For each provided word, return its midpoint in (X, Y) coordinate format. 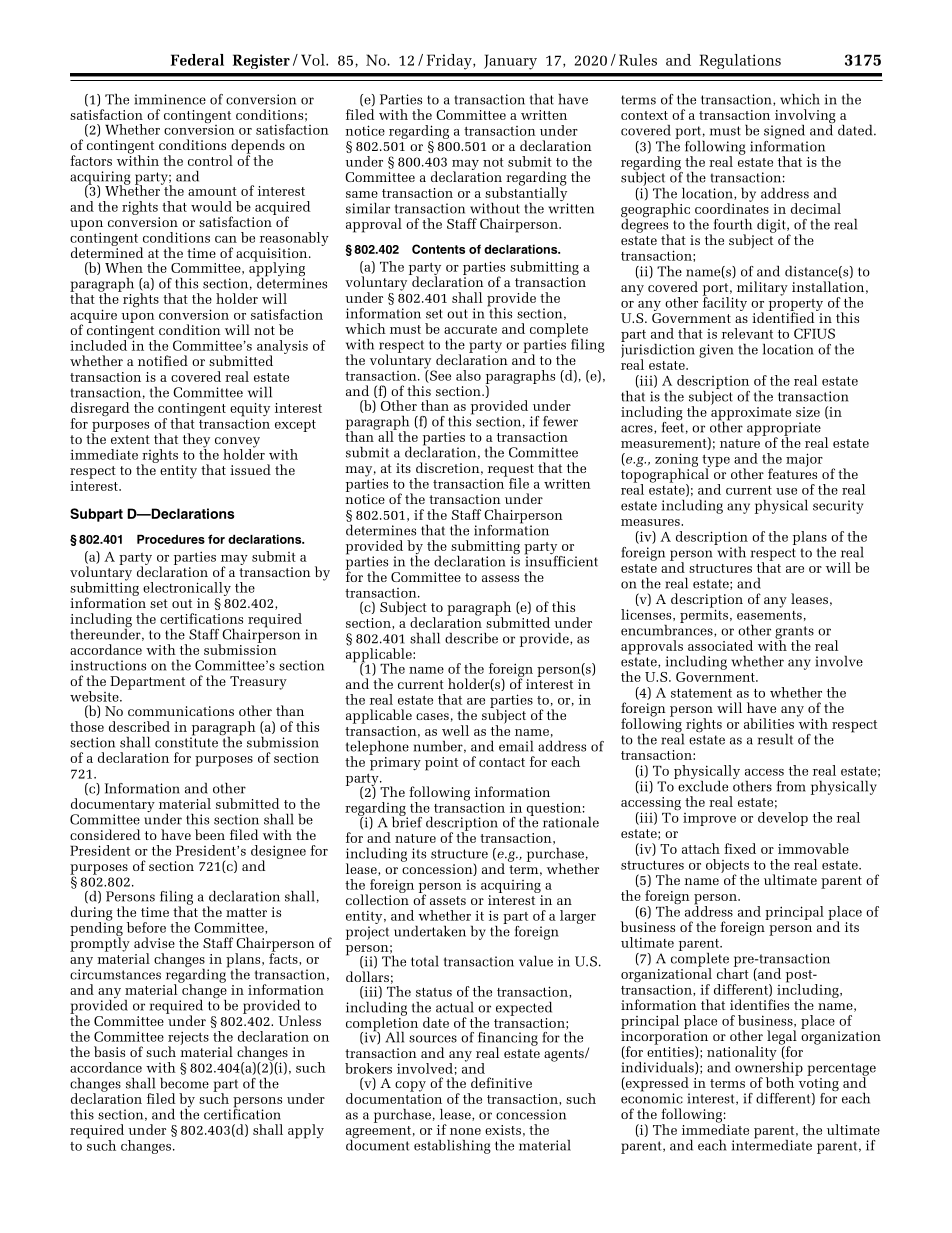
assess (500, 578)
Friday (450, 62)
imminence (170, 99)
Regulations (740, 61)
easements (769, 615)
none (465, 1131)
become (184, 1083)
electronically (187, 589)
